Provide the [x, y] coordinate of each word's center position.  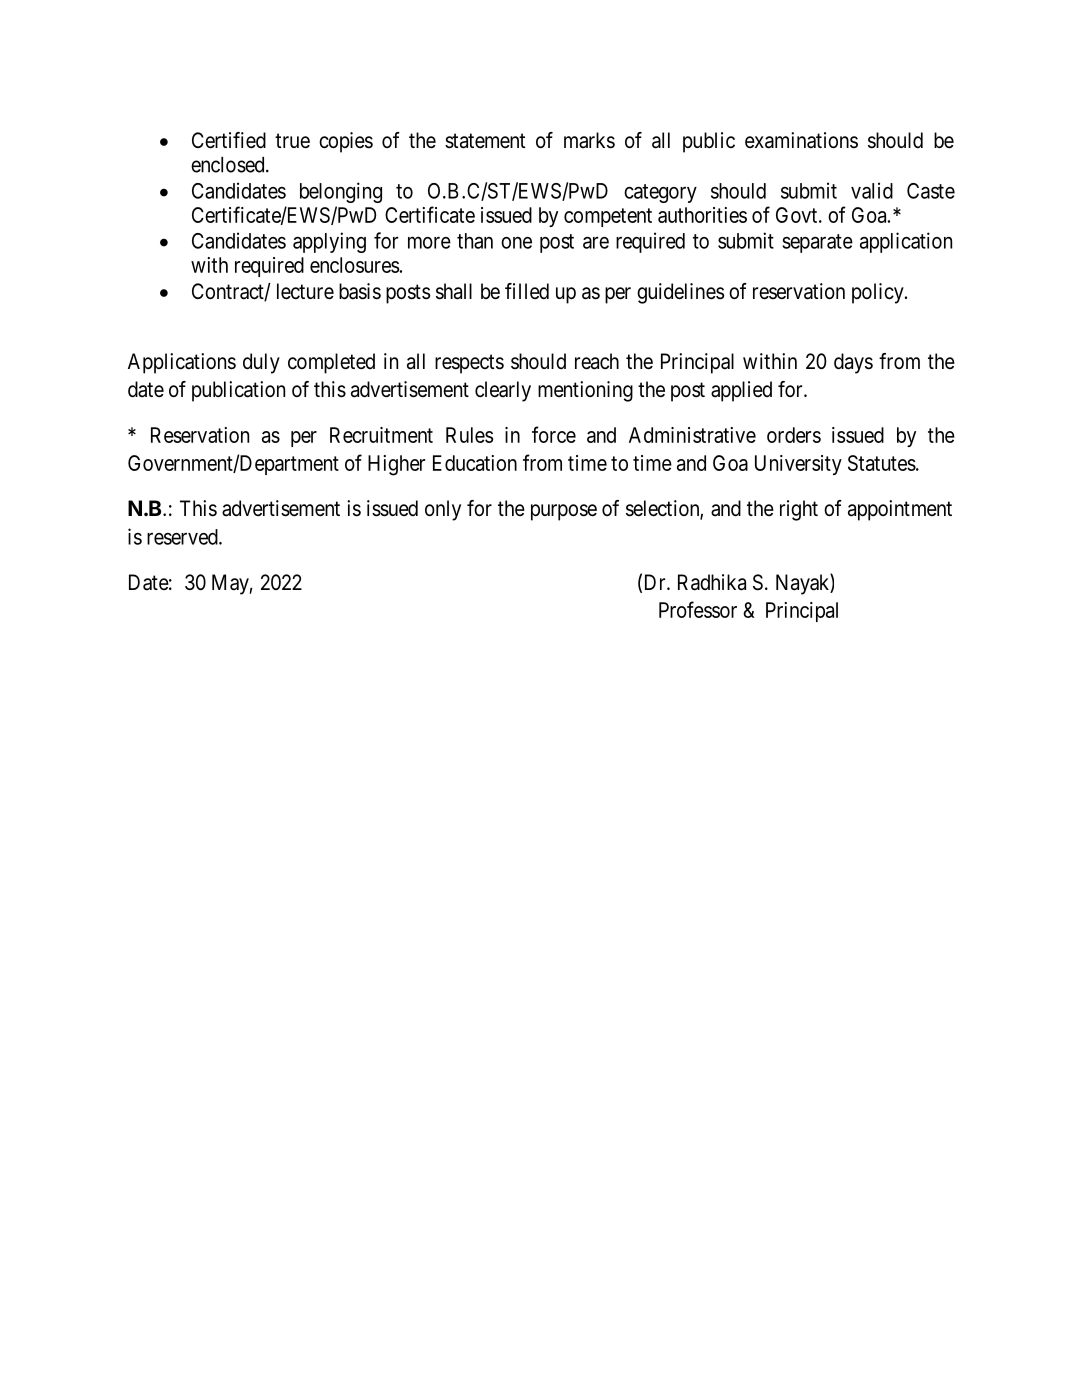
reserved [183, 537]
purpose [564, 512]
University [798, 465]
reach [597, 361]
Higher [396, 465]
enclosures [355, 265]
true [292, 141]
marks [589, 140]
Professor [698, 609]
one [516, 243]
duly [261, 363]
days [853, 363]
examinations [801, 140]
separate [817, 243]
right [799, 510]
